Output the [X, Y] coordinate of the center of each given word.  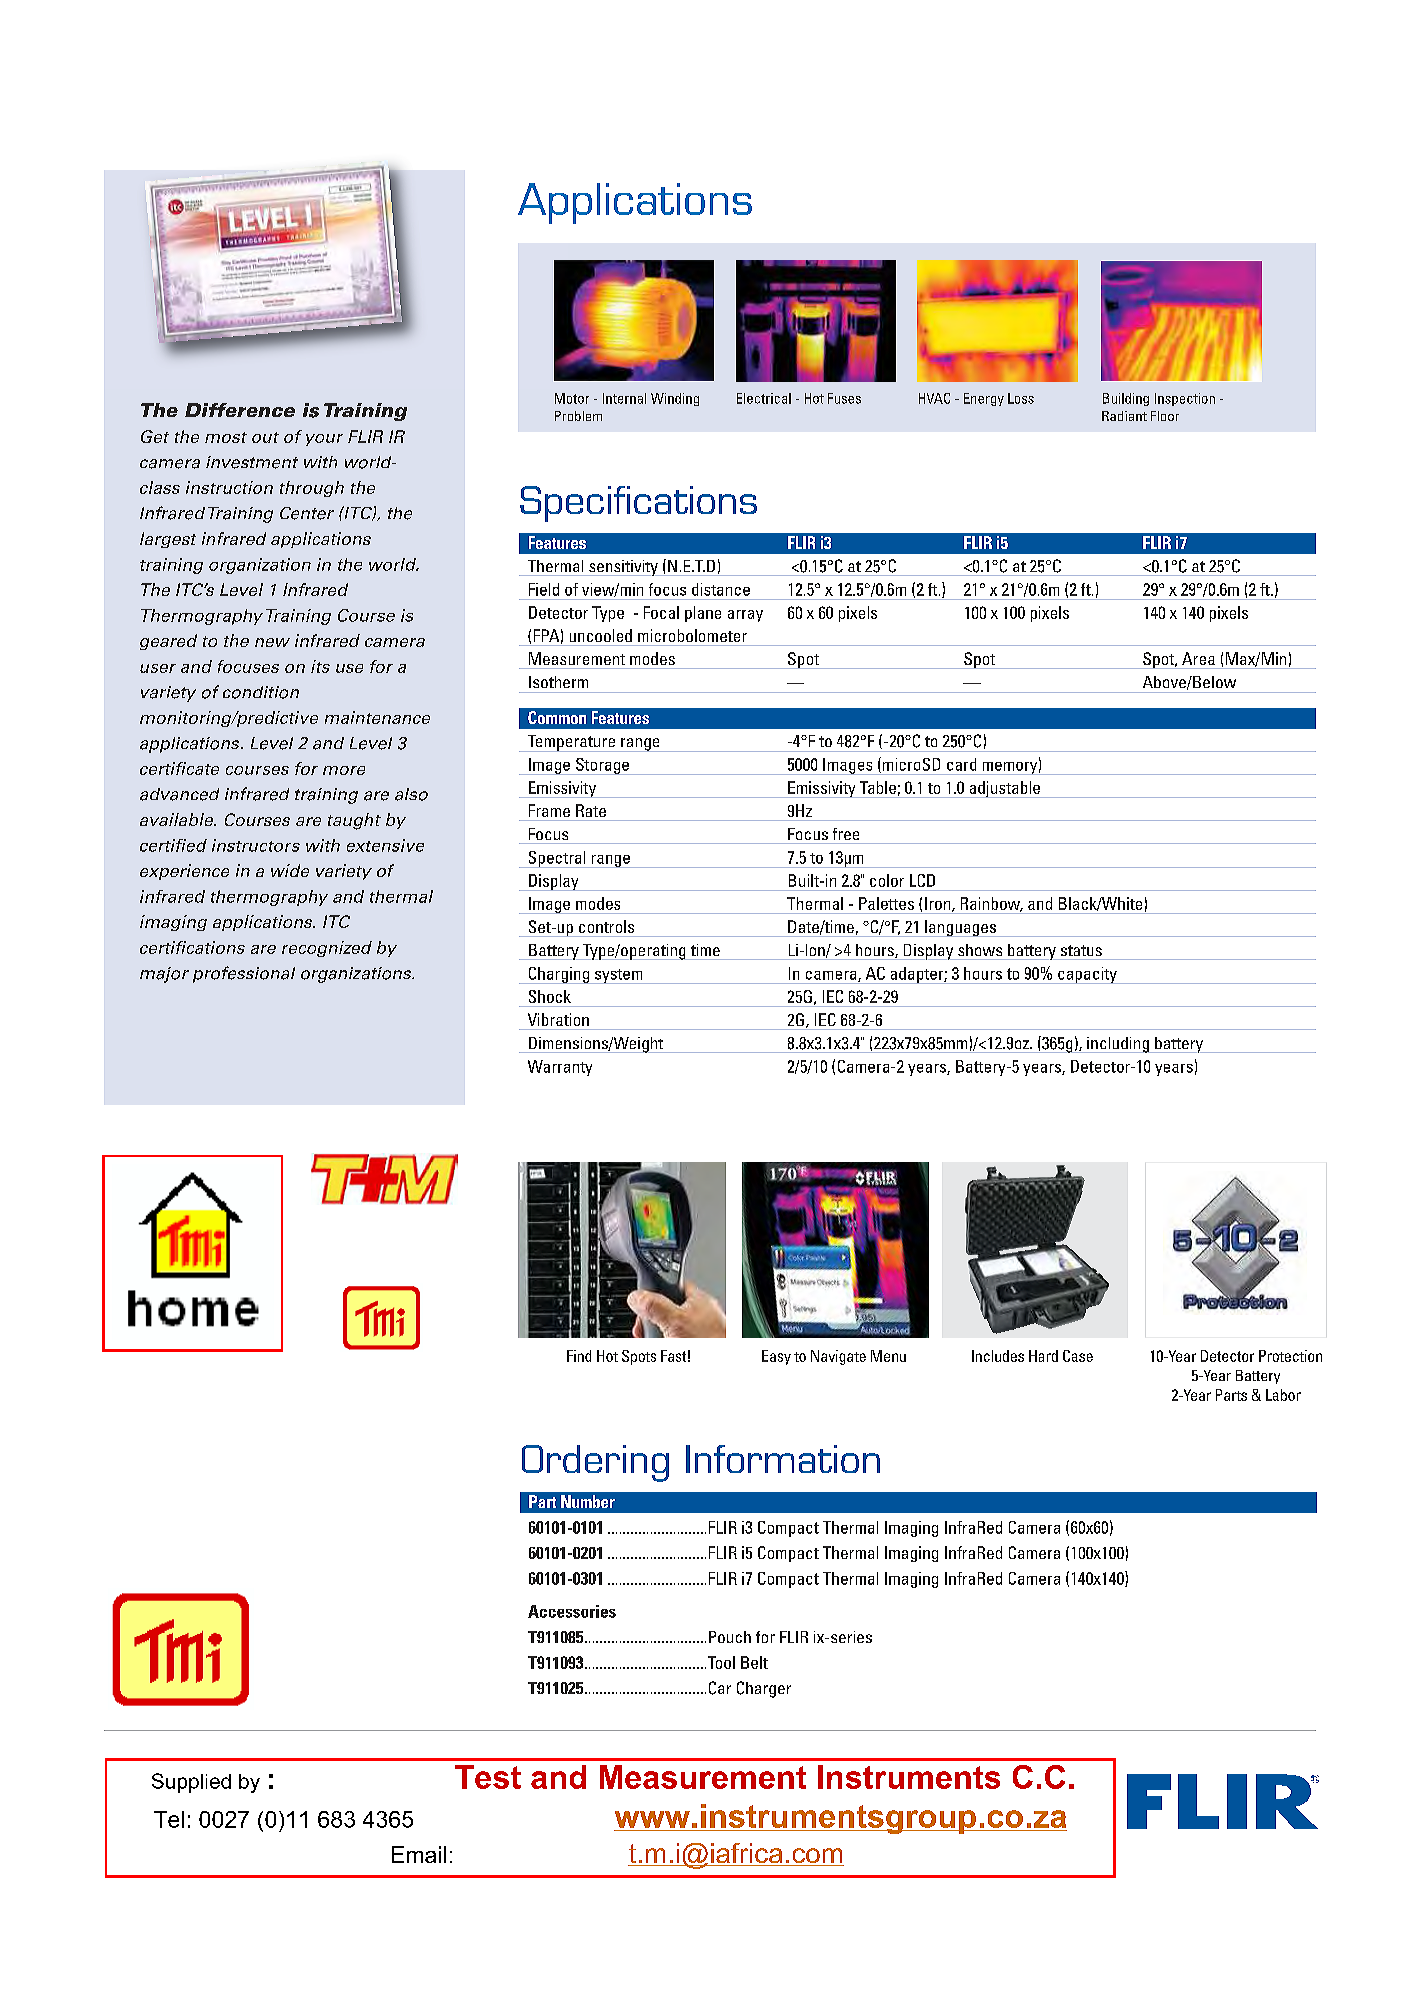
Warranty [560, 1068]
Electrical [764, 398]
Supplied [191, 1783]
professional [244, 974]
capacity [1087, 975]
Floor [1165, 416]
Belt [754, 1662]
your [324, 440]
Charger [764, 1689]
